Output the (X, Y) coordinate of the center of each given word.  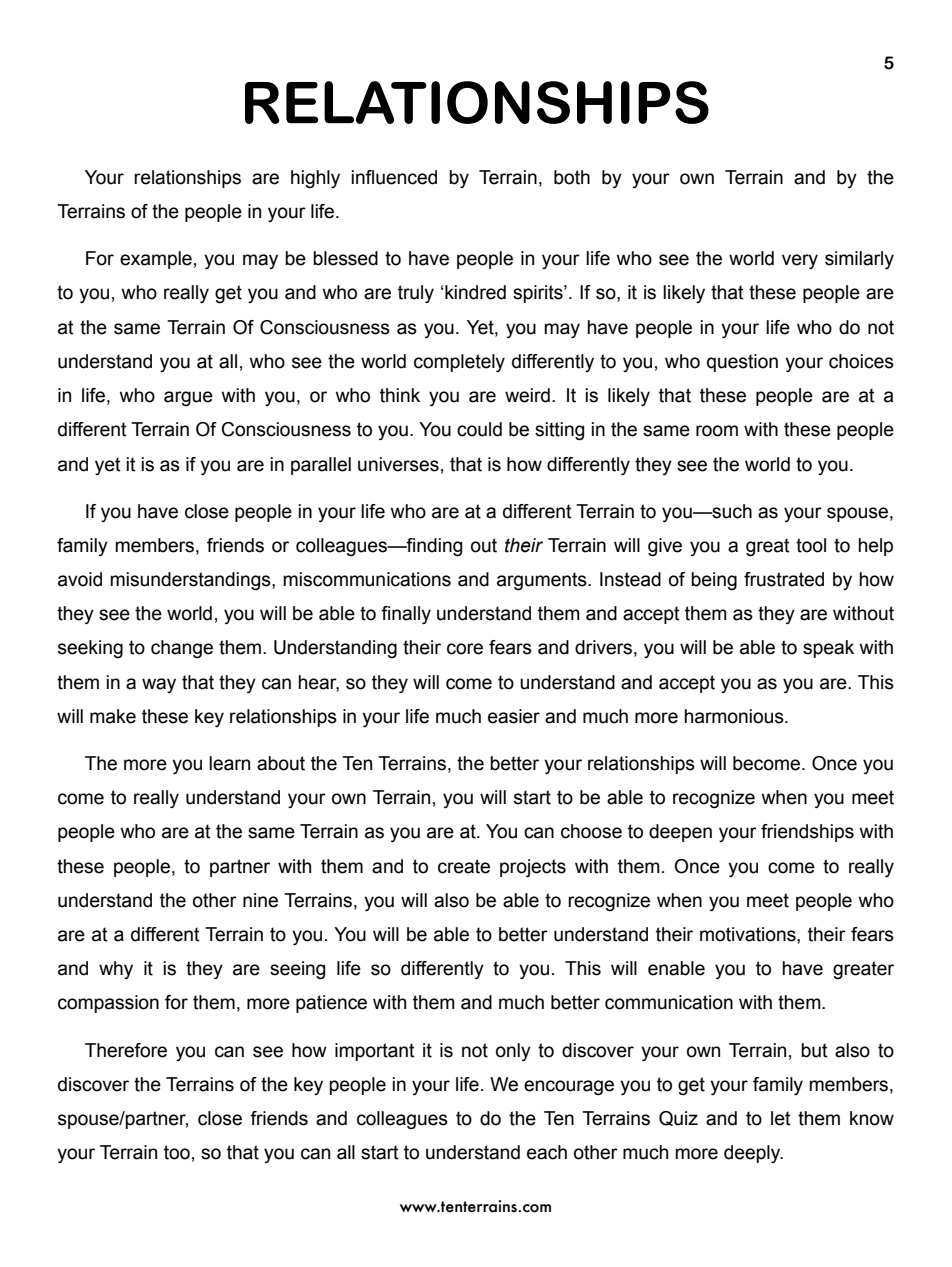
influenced (394, 177)
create (464, 866)
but (814, 1050)
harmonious (735, 716)
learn (229, 763)
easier (514, 716)
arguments (543, 581)
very (800, 261)
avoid (80, 579)
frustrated (784, 579)
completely (459, 363)
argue (188, 399)
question (742, 363)
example (156, 260)
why (116, 970)
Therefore (126, 1050)
